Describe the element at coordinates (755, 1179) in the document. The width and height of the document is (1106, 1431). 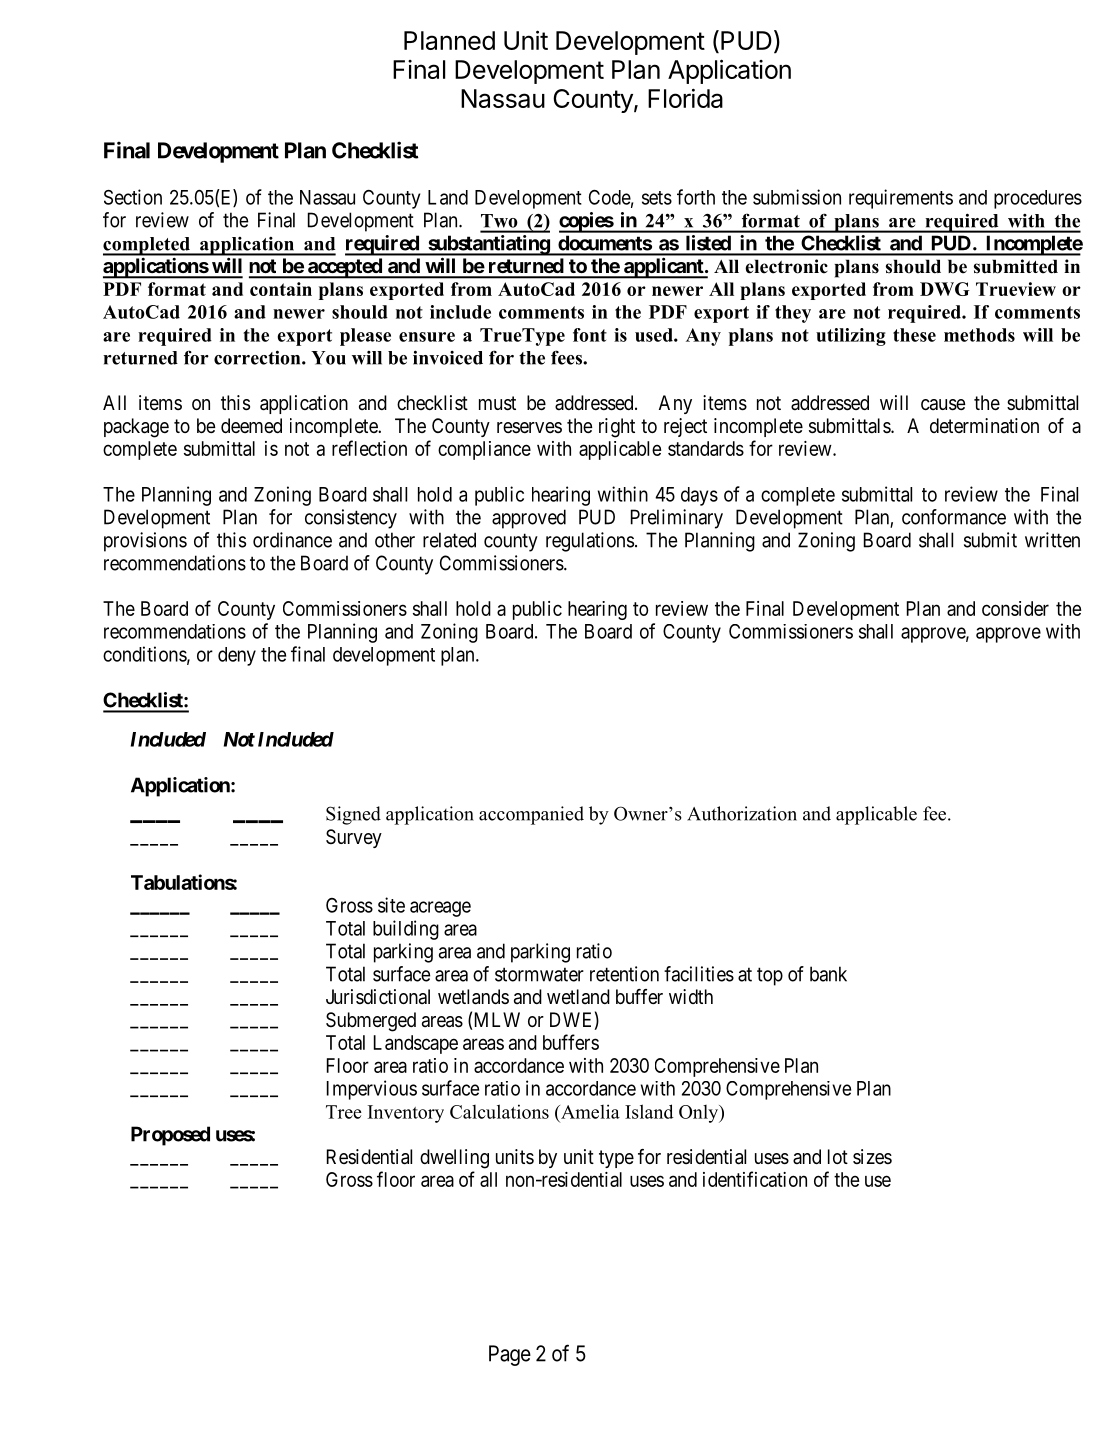
I see `identification` at that location.
